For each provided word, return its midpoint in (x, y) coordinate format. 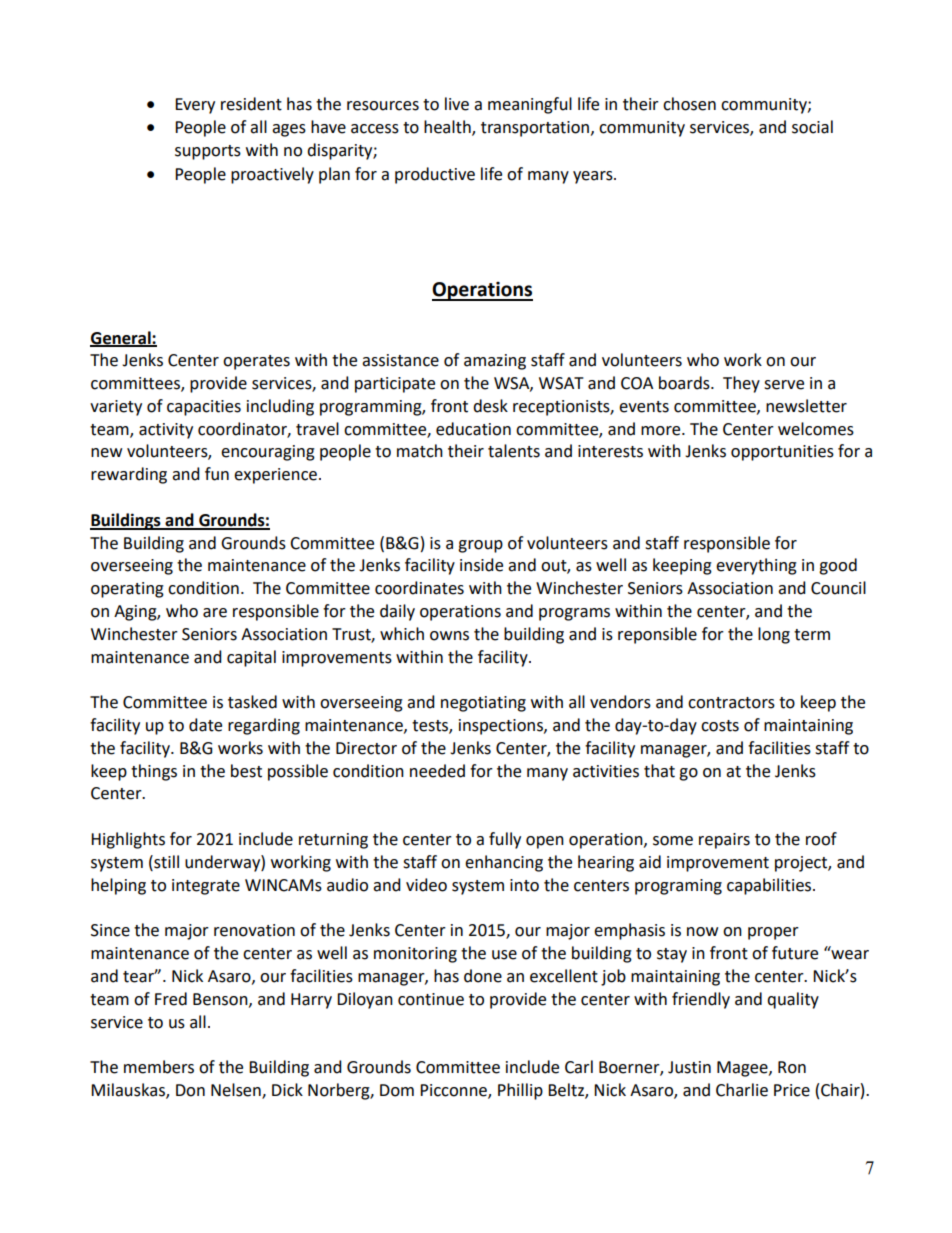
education (473, 429)
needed (437, 771)
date (205, 725)
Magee (743, 1069)
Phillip (520, 1091)
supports (208, 152)
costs (720, 726)
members (159, 1067)
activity (166, 431)
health (448, 128)
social (812, 127)
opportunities (782, 453)
